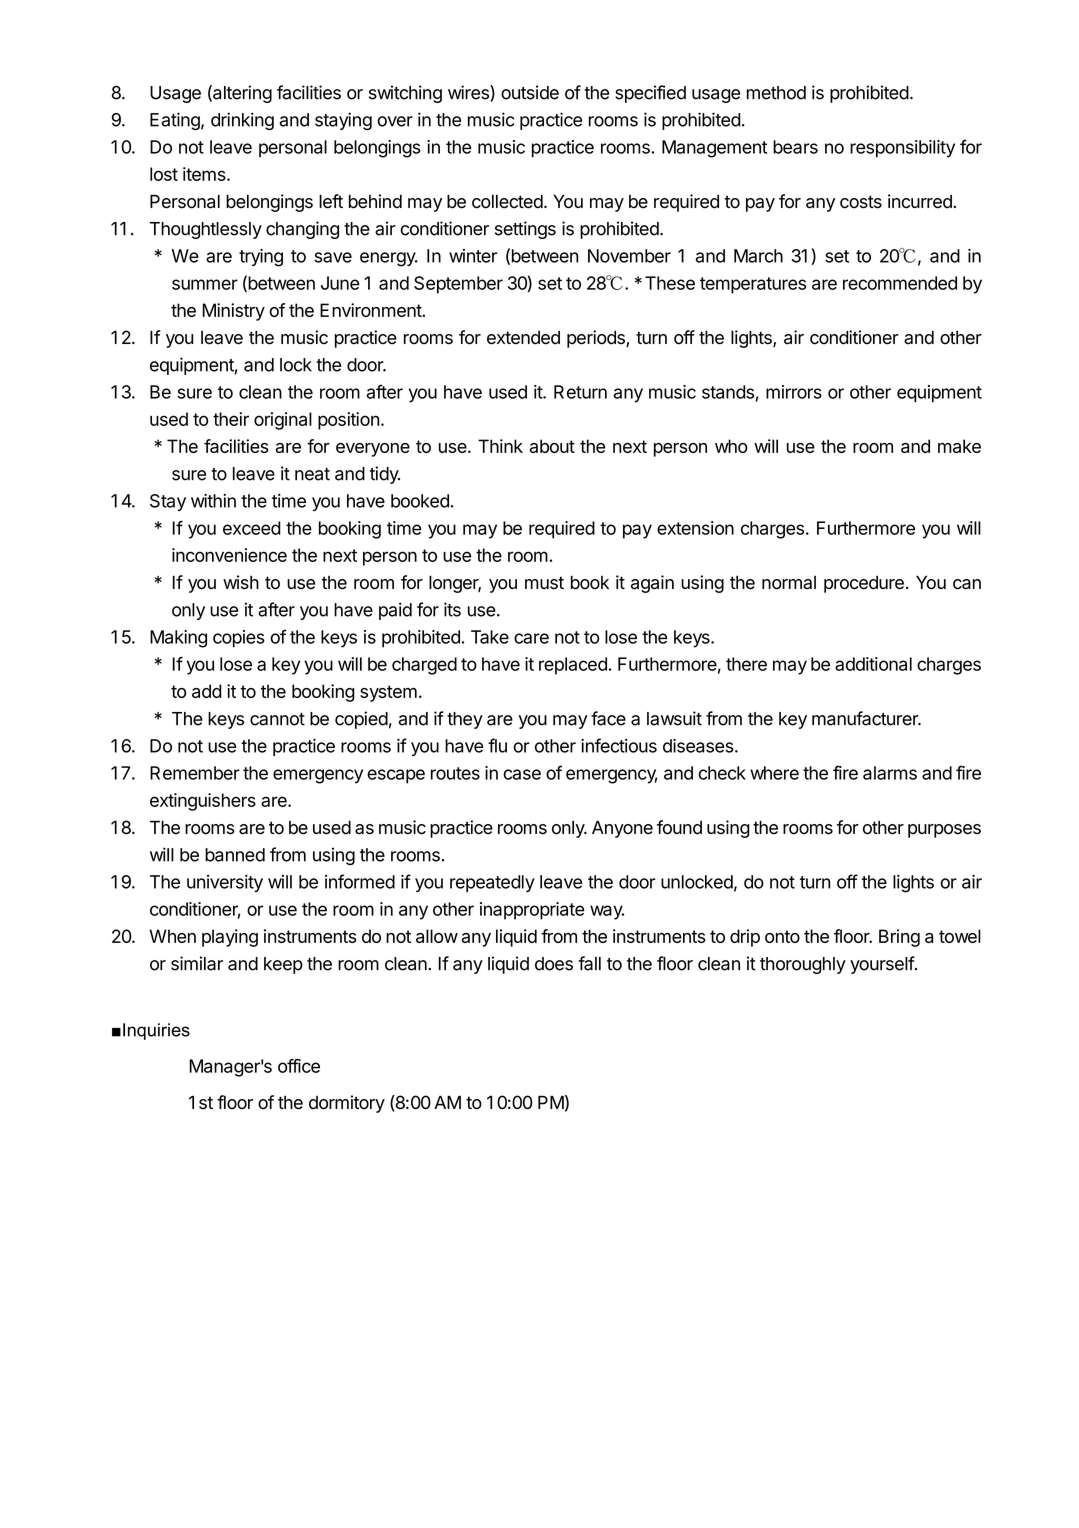  Describe the element at coordinates (299, 1066) in the image. I see `office` at that location.
